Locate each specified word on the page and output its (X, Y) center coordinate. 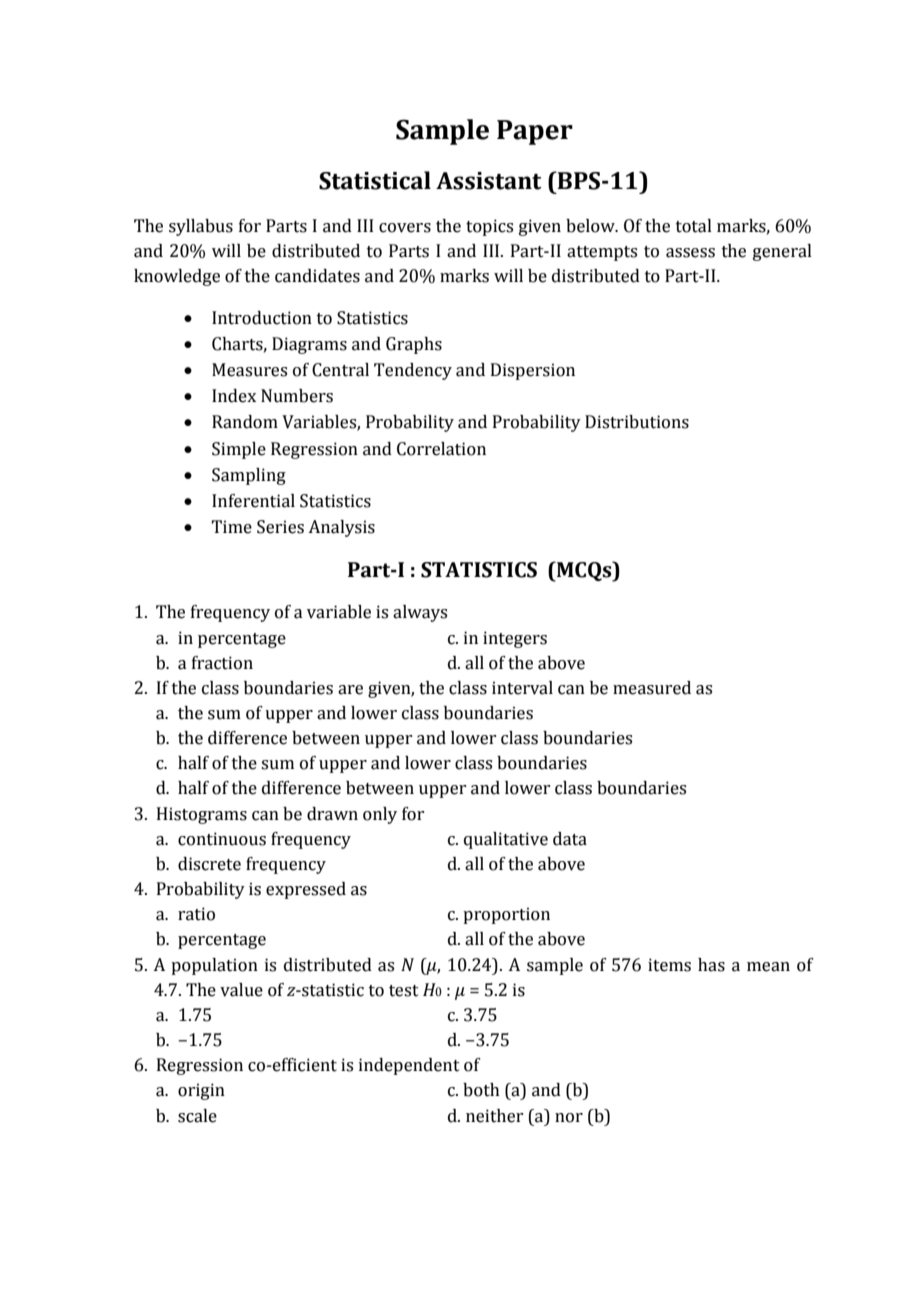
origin (201, 1091)
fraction (222, 663)
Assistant (489, 181)
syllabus (201, 227)
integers (515, 639)
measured (652, 688)
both (481, 1090)
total (694, 226)
